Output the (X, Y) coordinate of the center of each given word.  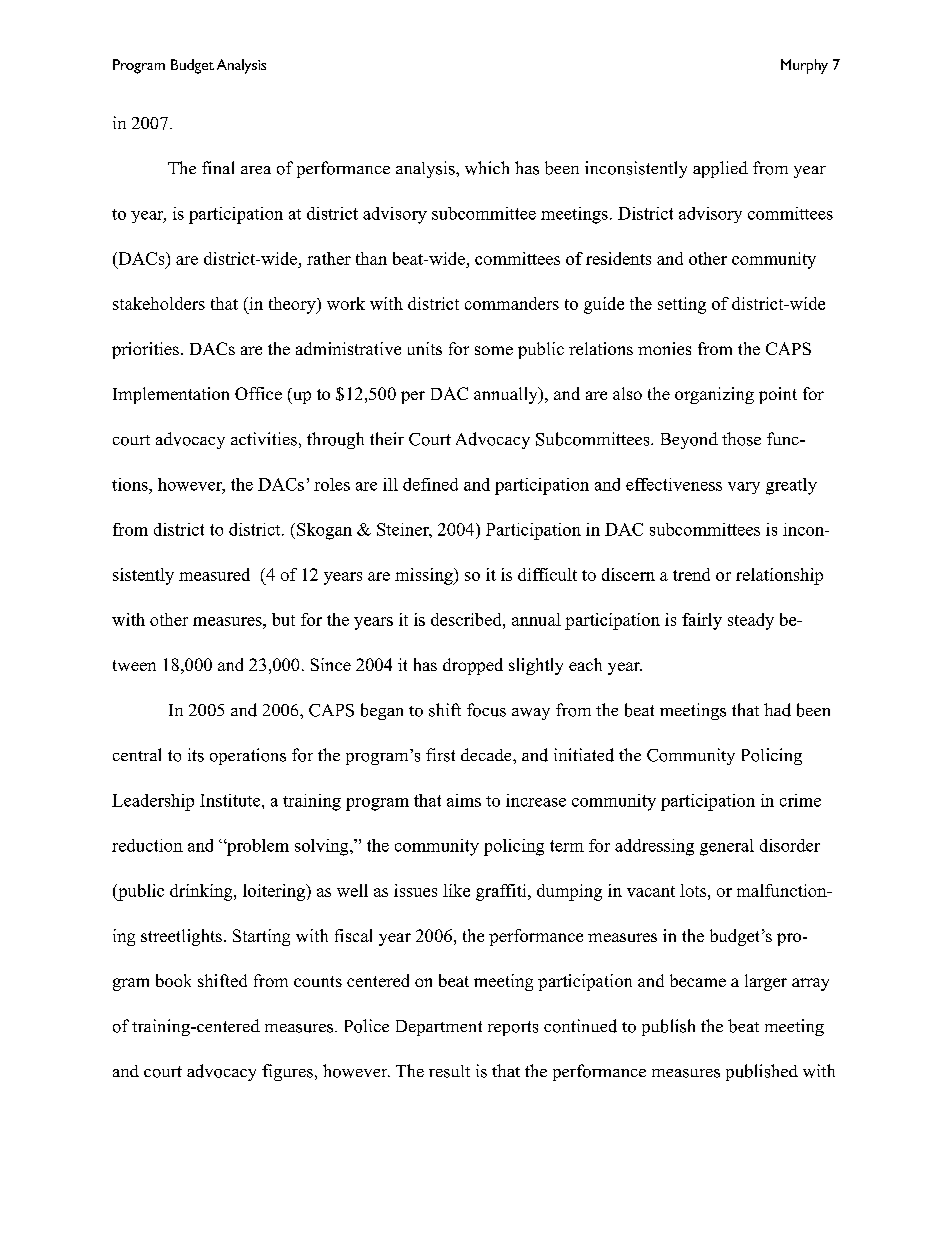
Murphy (804, 66)
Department (439, 1028)
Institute (231, 800)
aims (464, 800)
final (218, 167)
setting (682, 305)
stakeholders (159, 303)
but (283, 619)
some (494, 350)
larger (766, 982)
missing (425, 576)
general (727, 847)
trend (691, 574)
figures (287, 1072)
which (487, 168)
